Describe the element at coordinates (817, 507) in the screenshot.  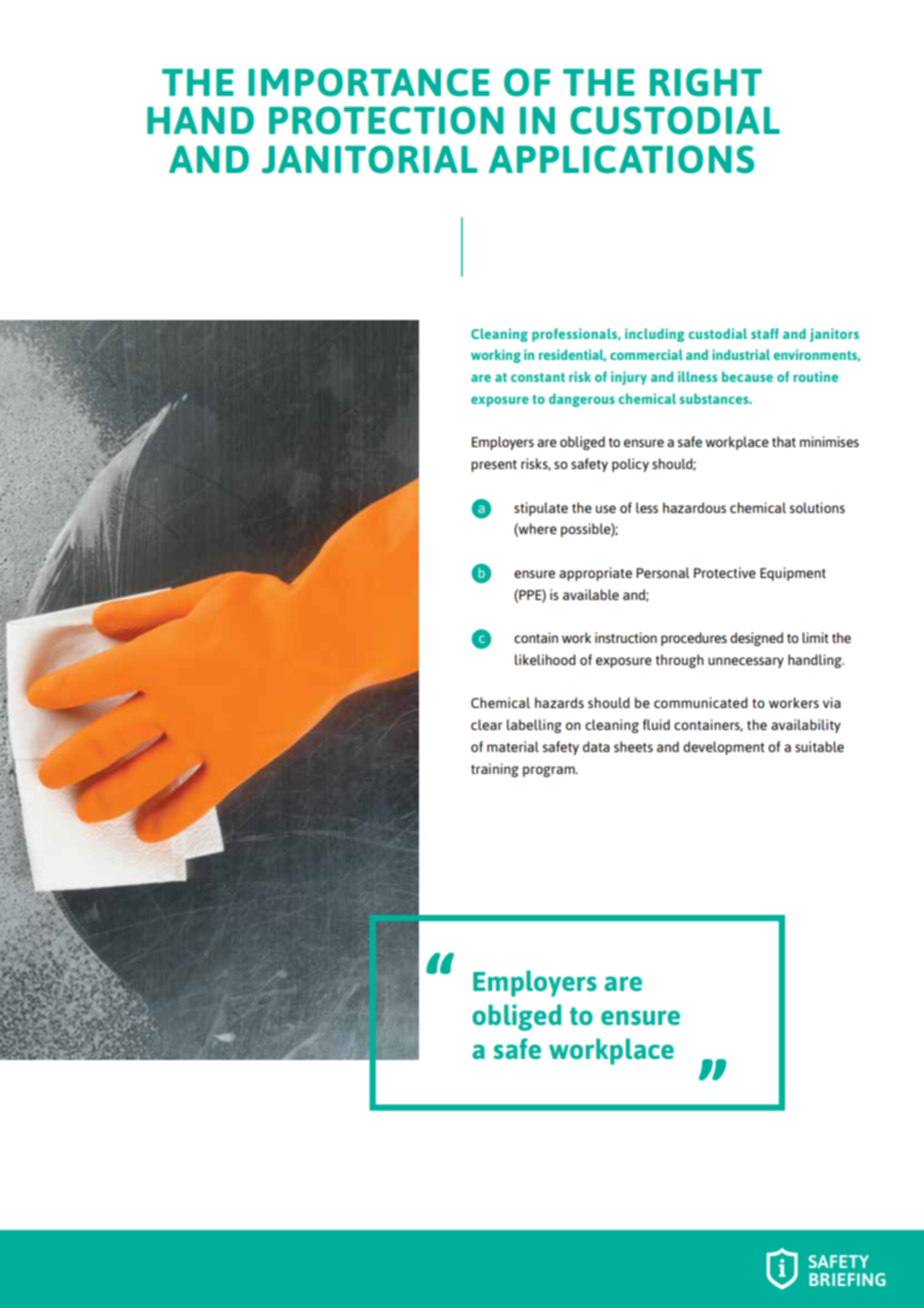
I see `solutions` at that location.
